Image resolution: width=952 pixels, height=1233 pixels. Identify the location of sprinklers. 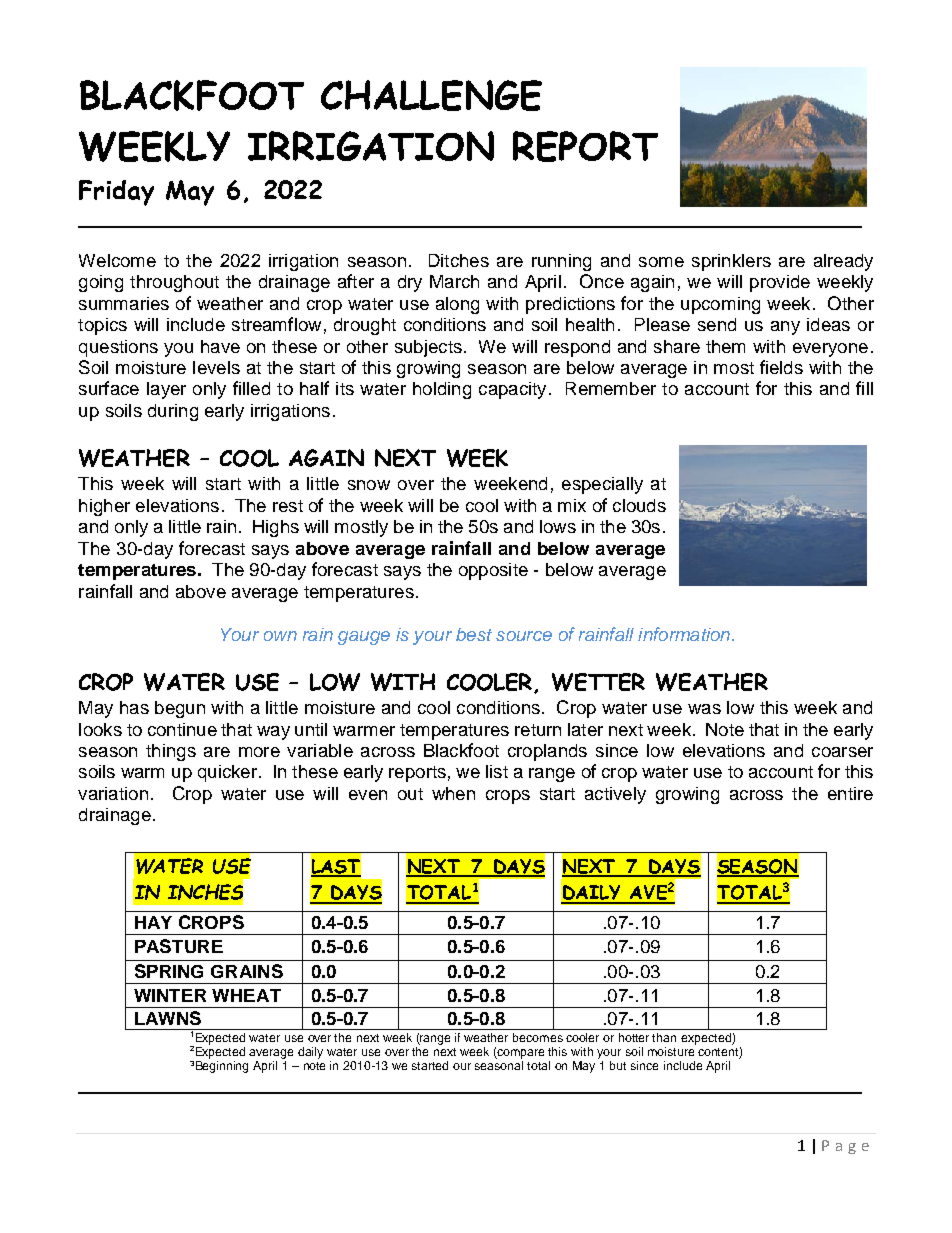
(731, 262).
